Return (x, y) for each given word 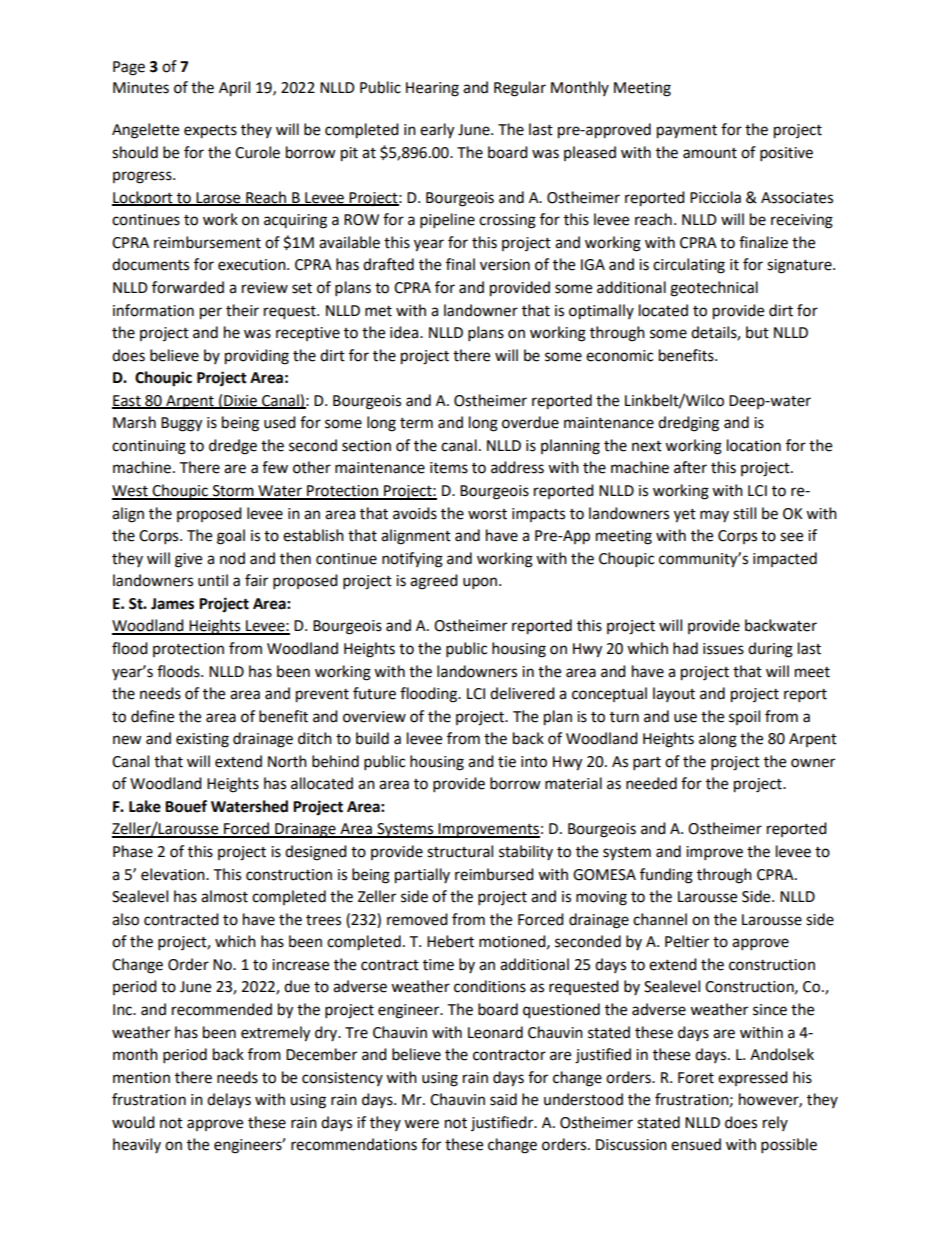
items (449, 468)
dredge (233, 447)
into (534, 762)
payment (687, 132)
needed (651, 783)
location (754, 445)
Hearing (432, 89)
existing (202, 740)
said (503, 1099)
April (234, 89)
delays (229, 1101)
